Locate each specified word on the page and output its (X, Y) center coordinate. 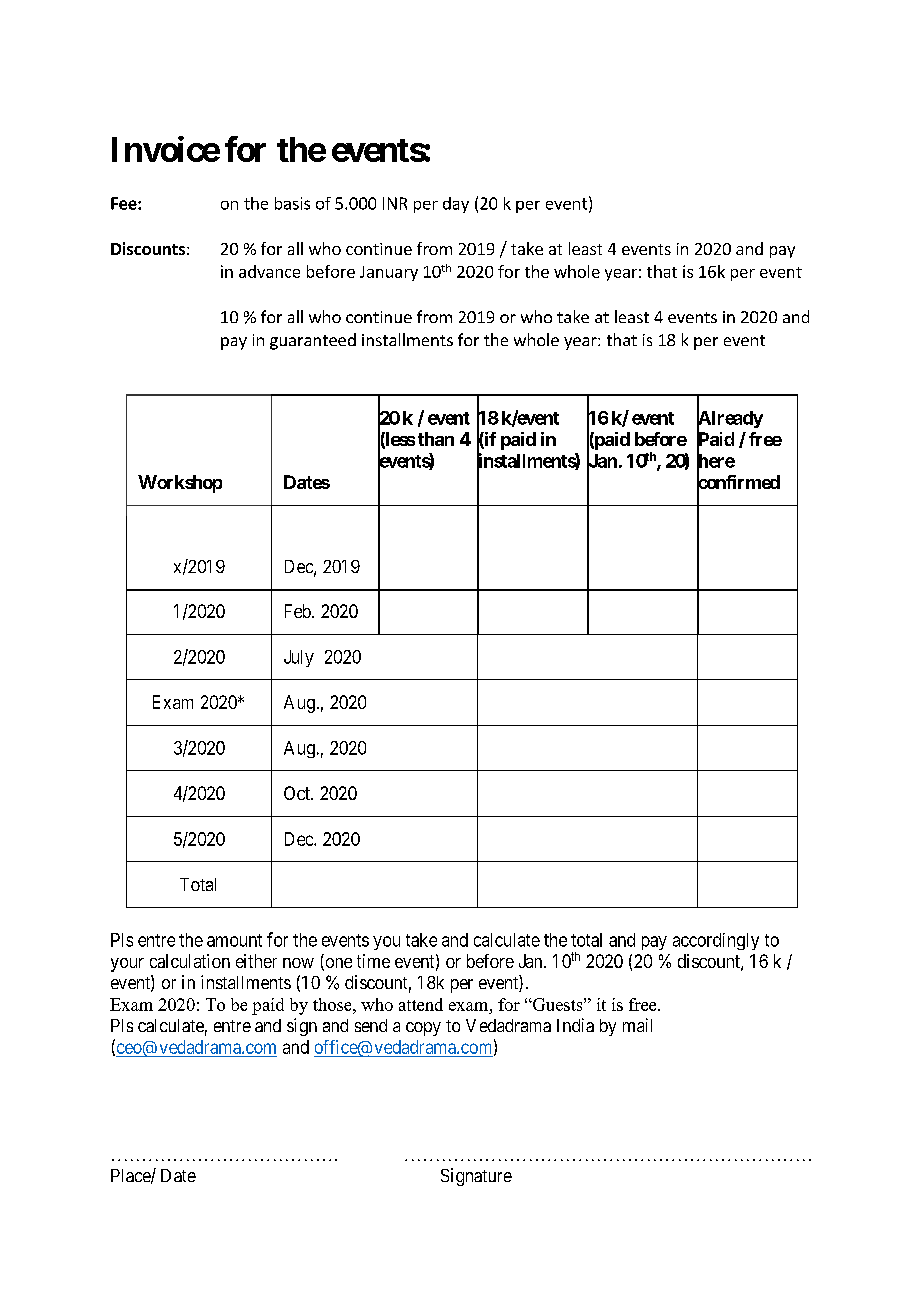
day (456, 205)
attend (421, 1004)
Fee (125, 203)
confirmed (738, 483)
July (299, 658)
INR (395, 203)
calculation (190, 961)
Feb (299, 611)
